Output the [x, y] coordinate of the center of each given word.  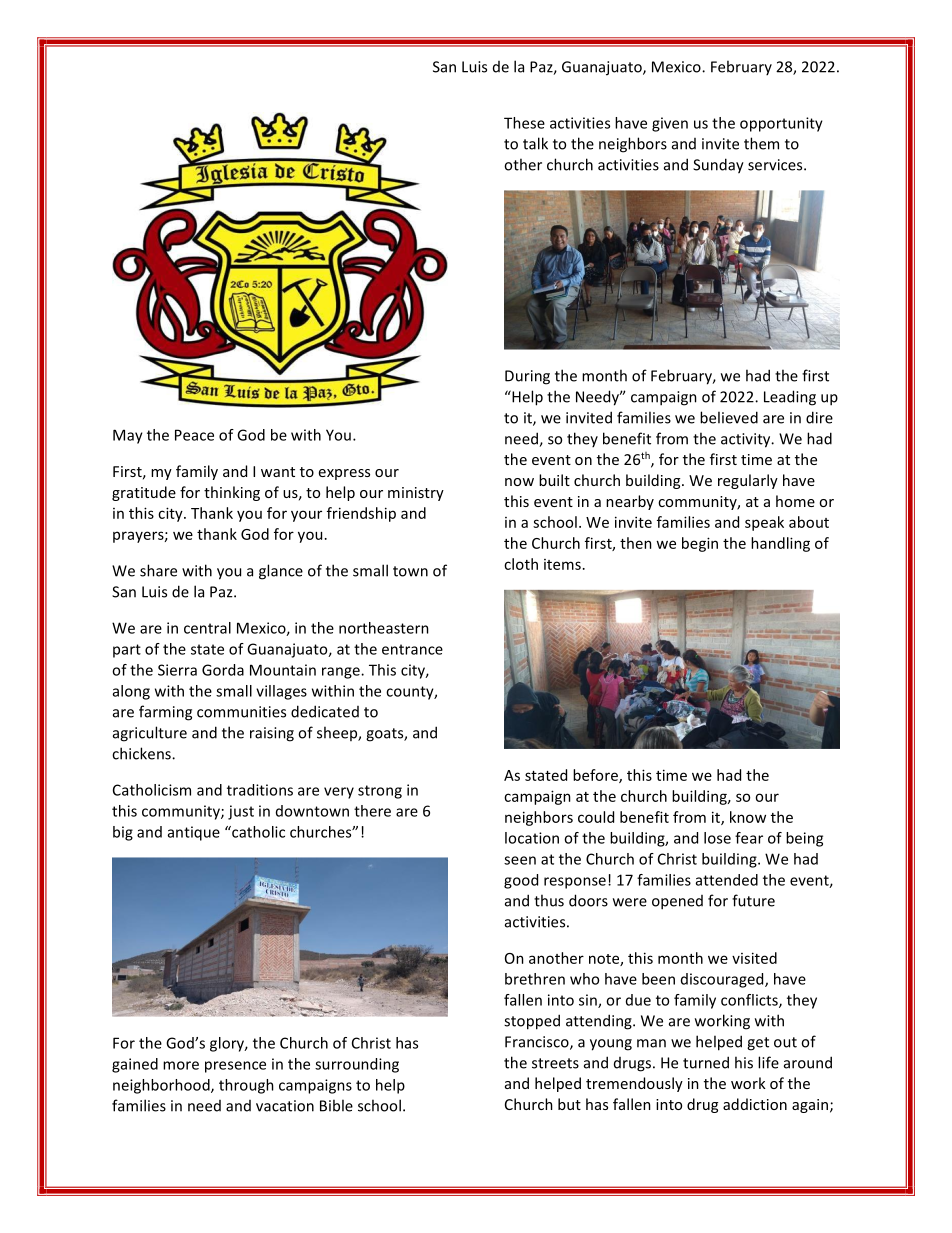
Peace [194, 435]
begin [700, 544]
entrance [412, 649]
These [524, 123]
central [207, 628]
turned [706, 1062]
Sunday [718, 166]
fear [749, 838]
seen [520, 860]
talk [535, 143]
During [527, 377]
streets [555, 1063]
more [181, 1065]
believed [729, 417]
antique [194, 833]
